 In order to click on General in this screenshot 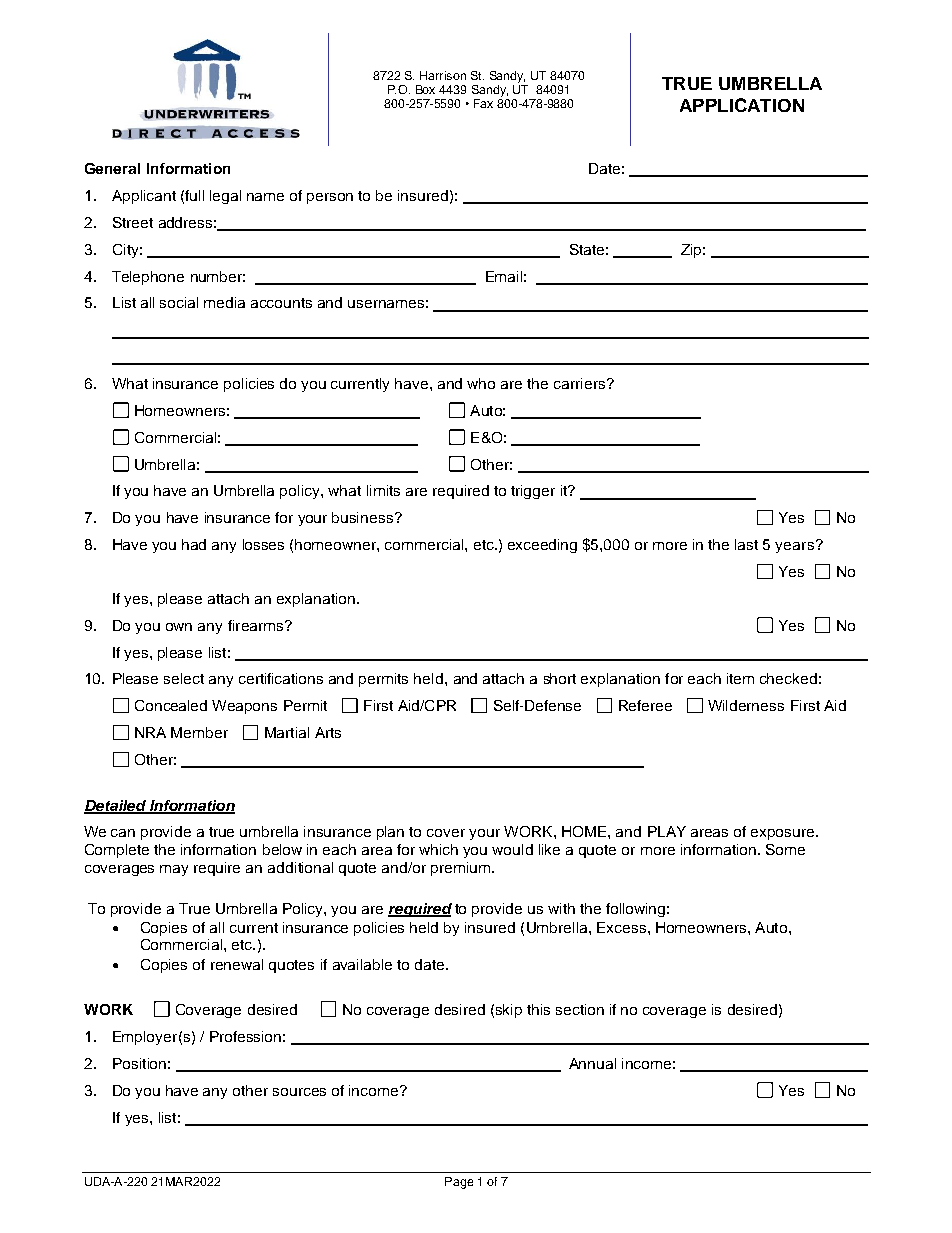, I will do `click(112, 168)`.
